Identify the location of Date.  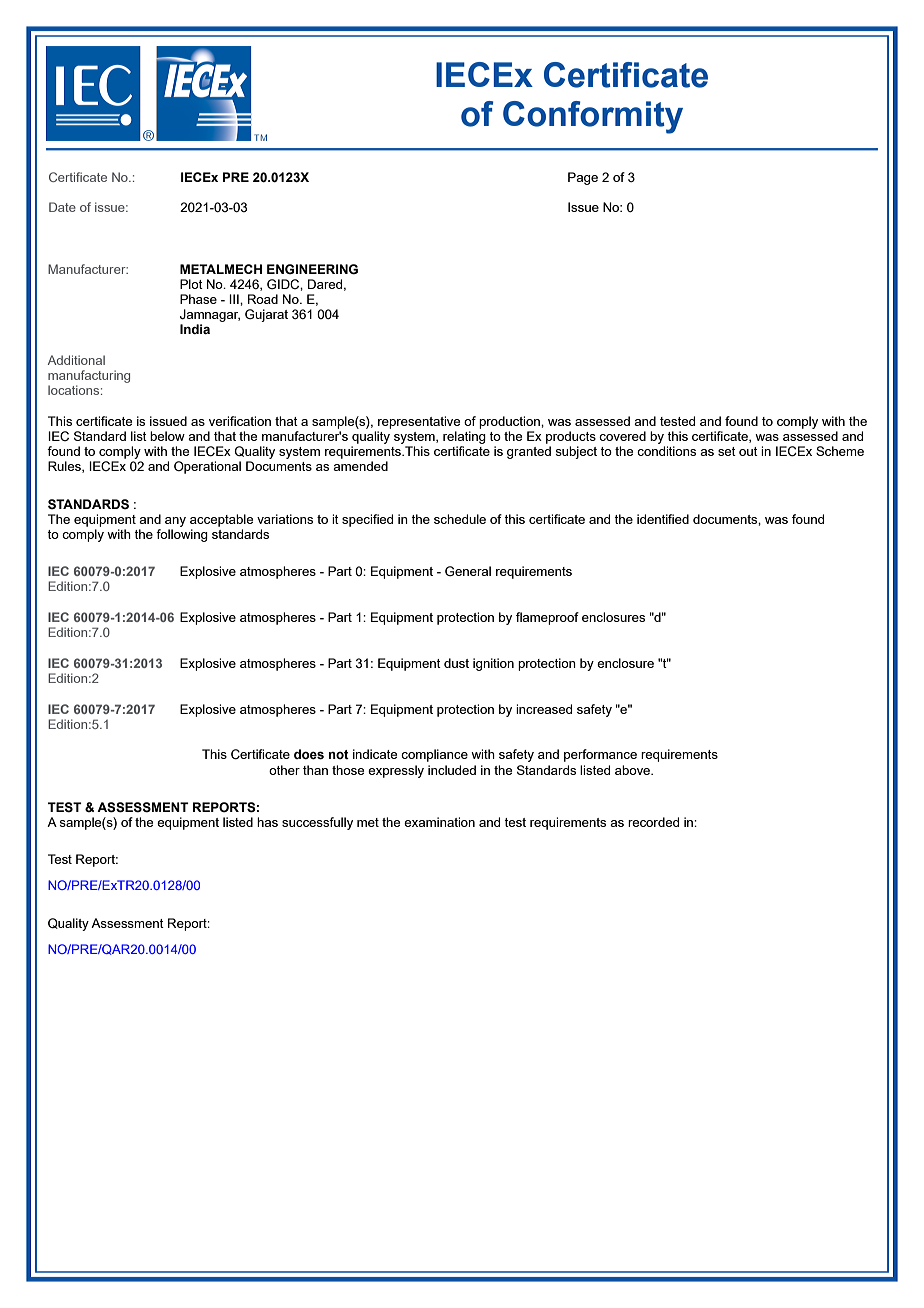
(62, 207).
